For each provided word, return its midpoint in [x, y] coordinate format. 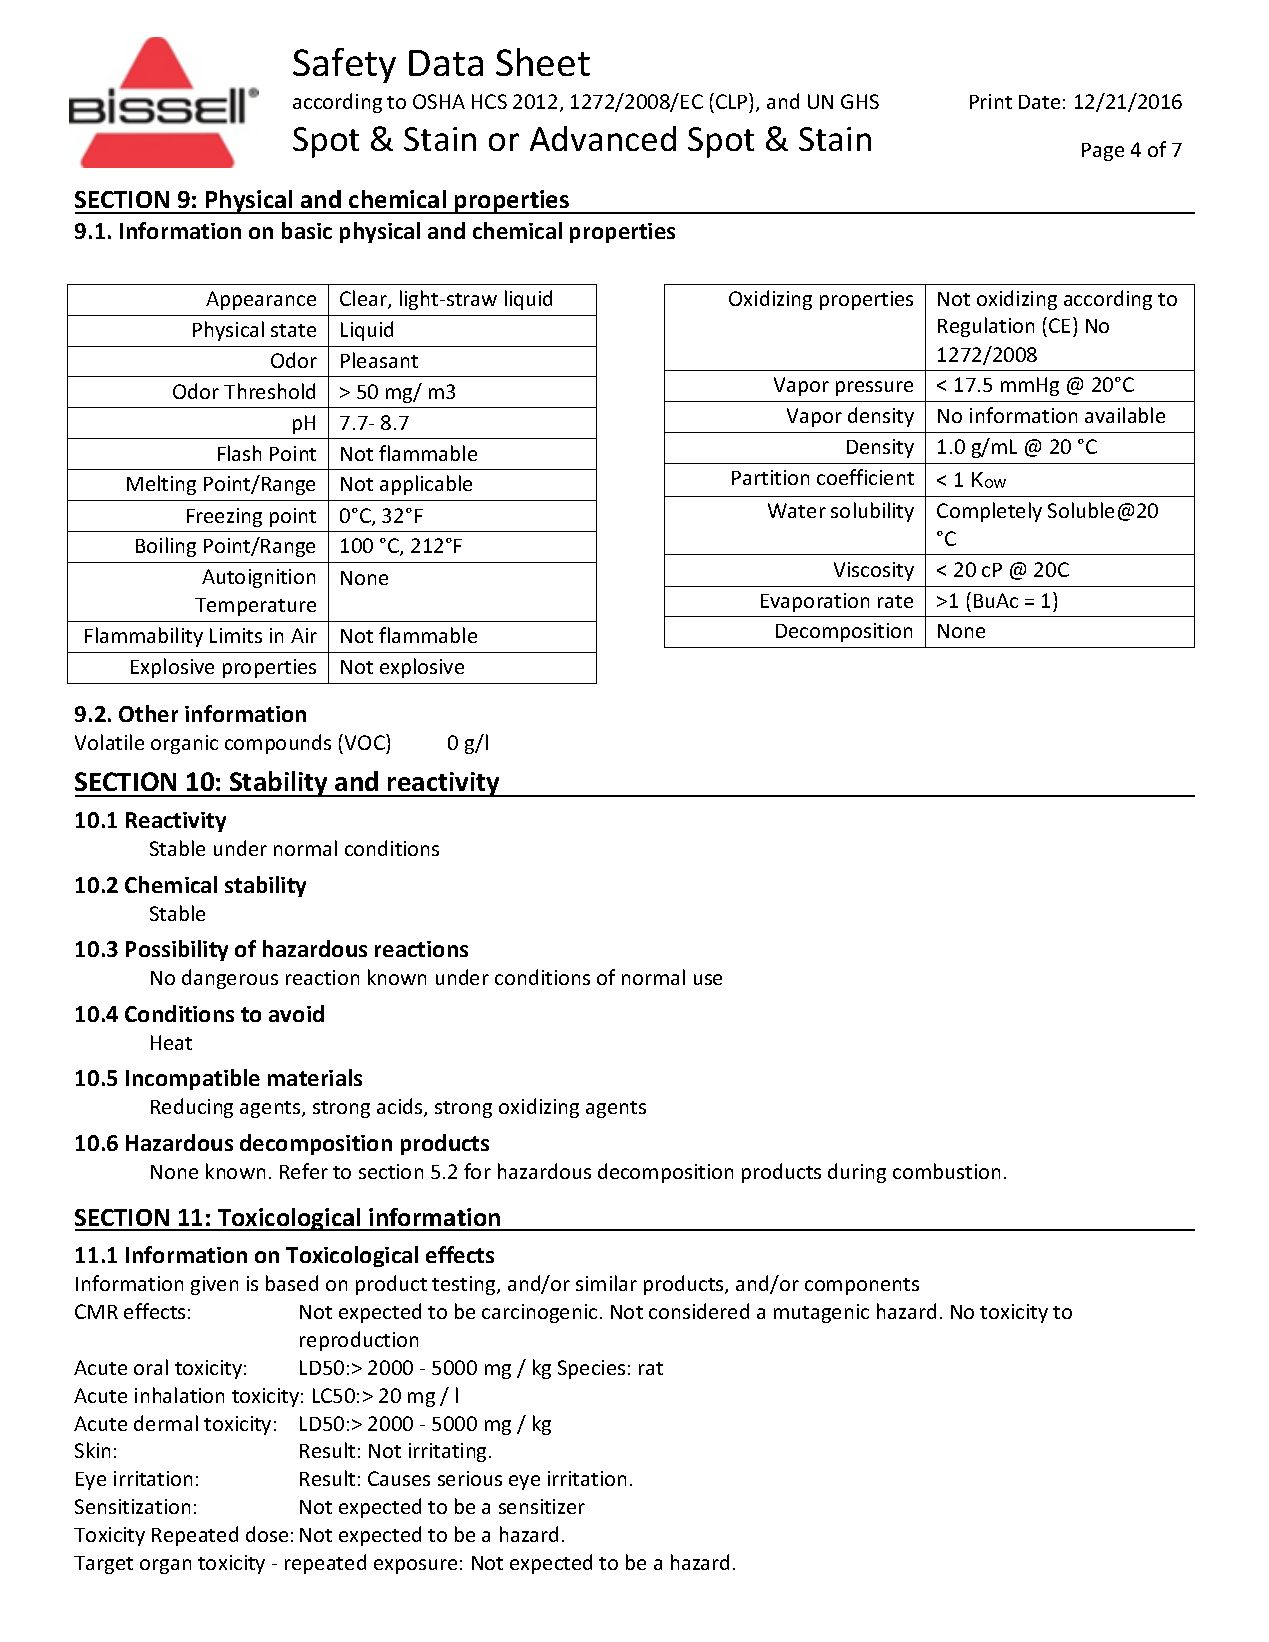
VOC [366, 744]
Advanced [603, 138]
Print [991, 101]
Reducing [192, 1108]
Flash [239, 453]
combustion [946, 1171]
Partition [770, 477]
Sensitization [132, 1506]
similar [606, 1283]
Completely [989, 512]
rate [895, 601]
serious [470, 1478]
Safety [344, 65]
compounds [278, 744]
